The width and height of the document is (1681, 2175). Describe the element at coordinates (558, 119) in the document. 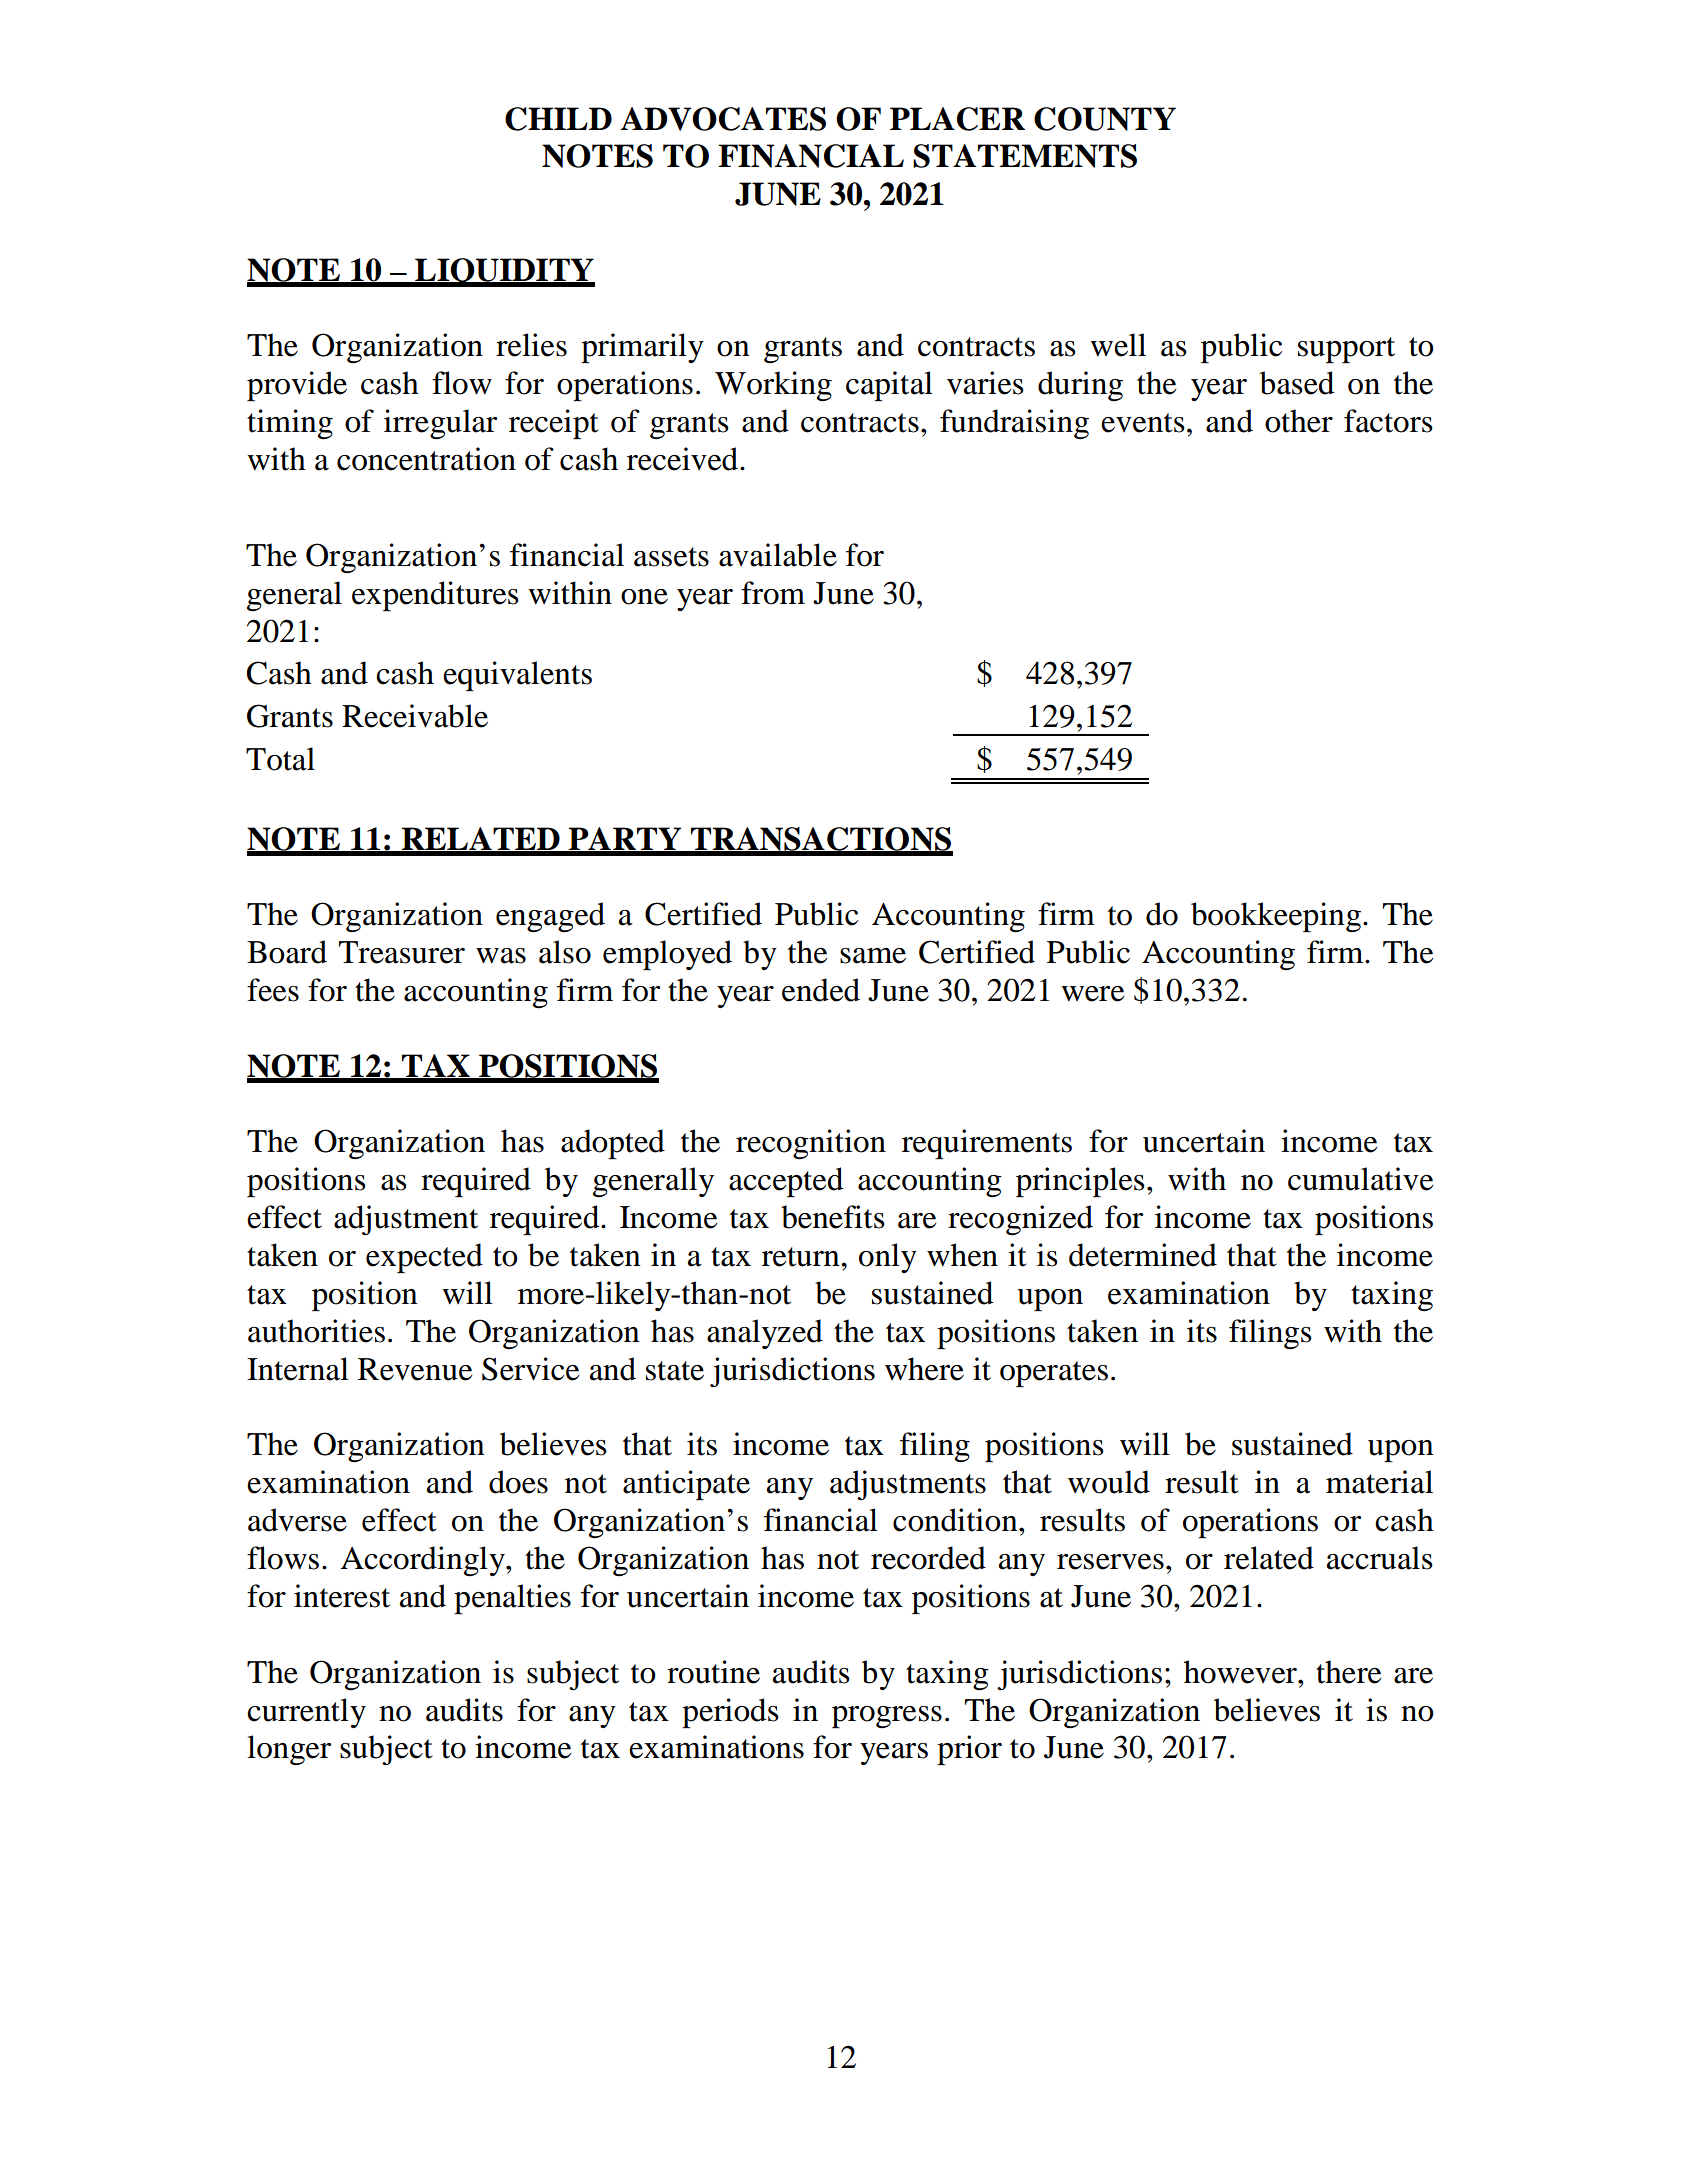

I see `CHILD` at that location.
